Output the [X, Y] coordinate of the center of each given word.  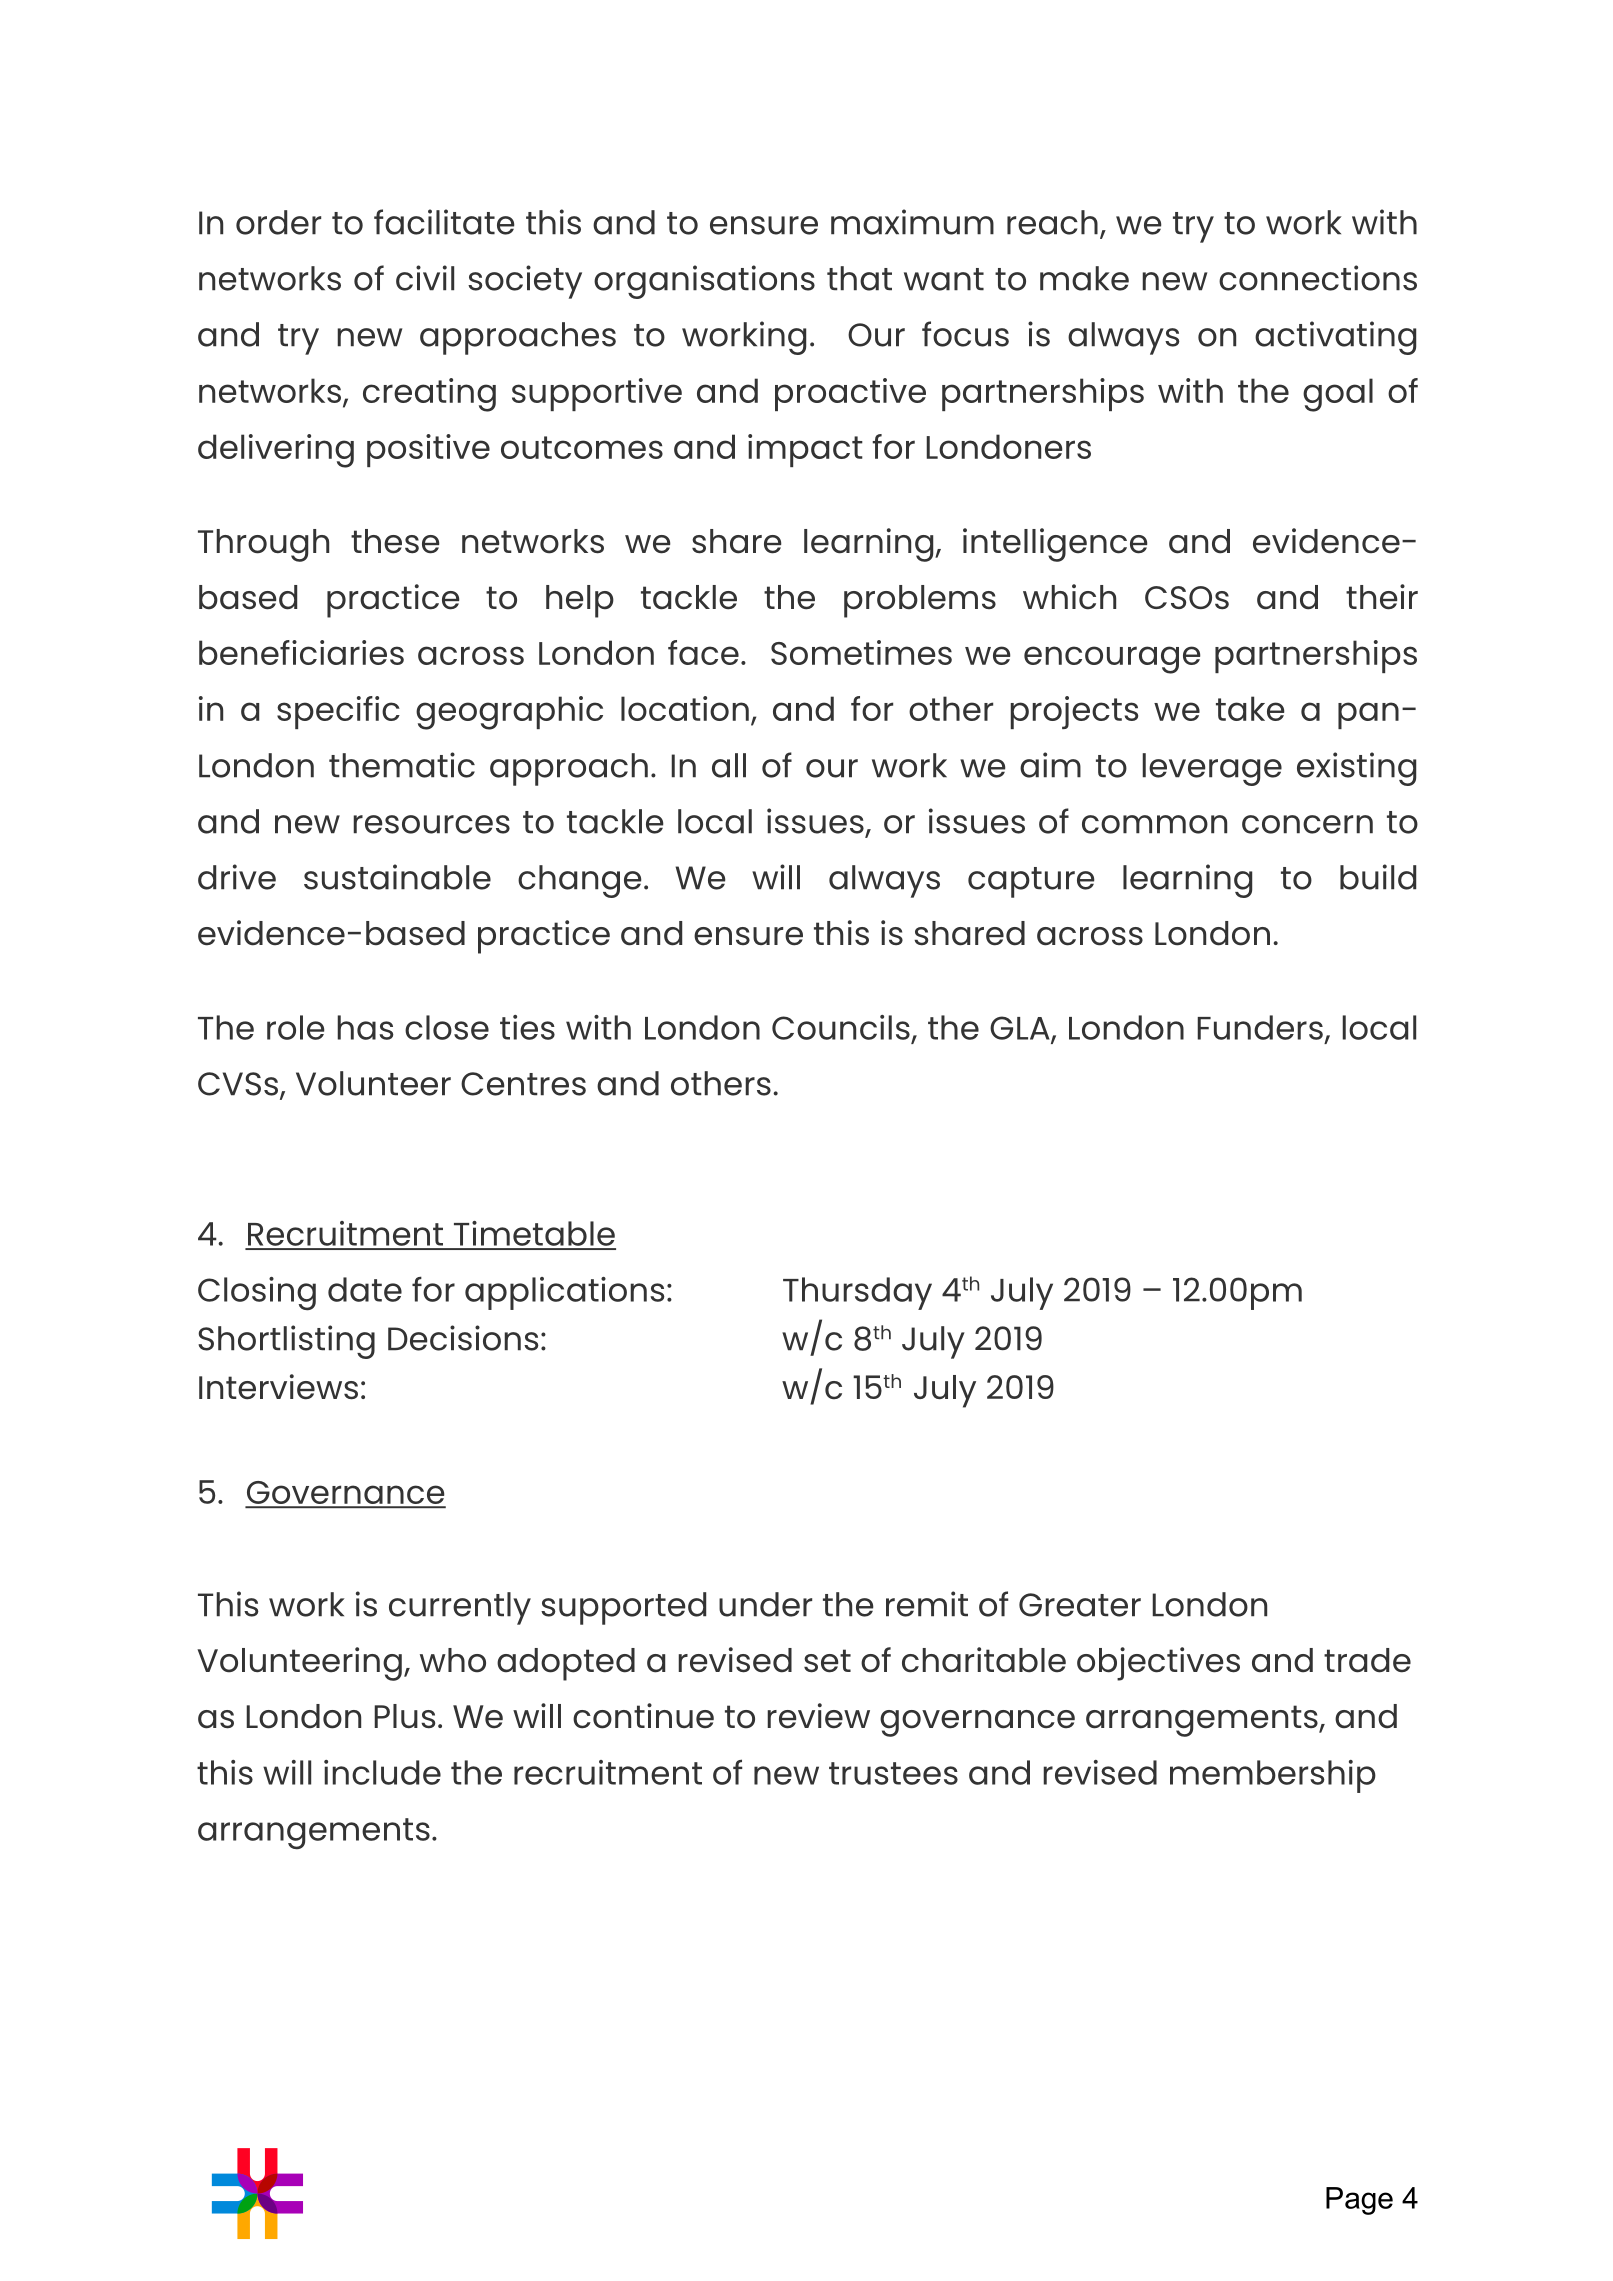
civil [425, 278]
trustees [893, 1773]
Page [1359, 2201]
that [859, 278]
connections [1318, 278]
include [382, 1772]
